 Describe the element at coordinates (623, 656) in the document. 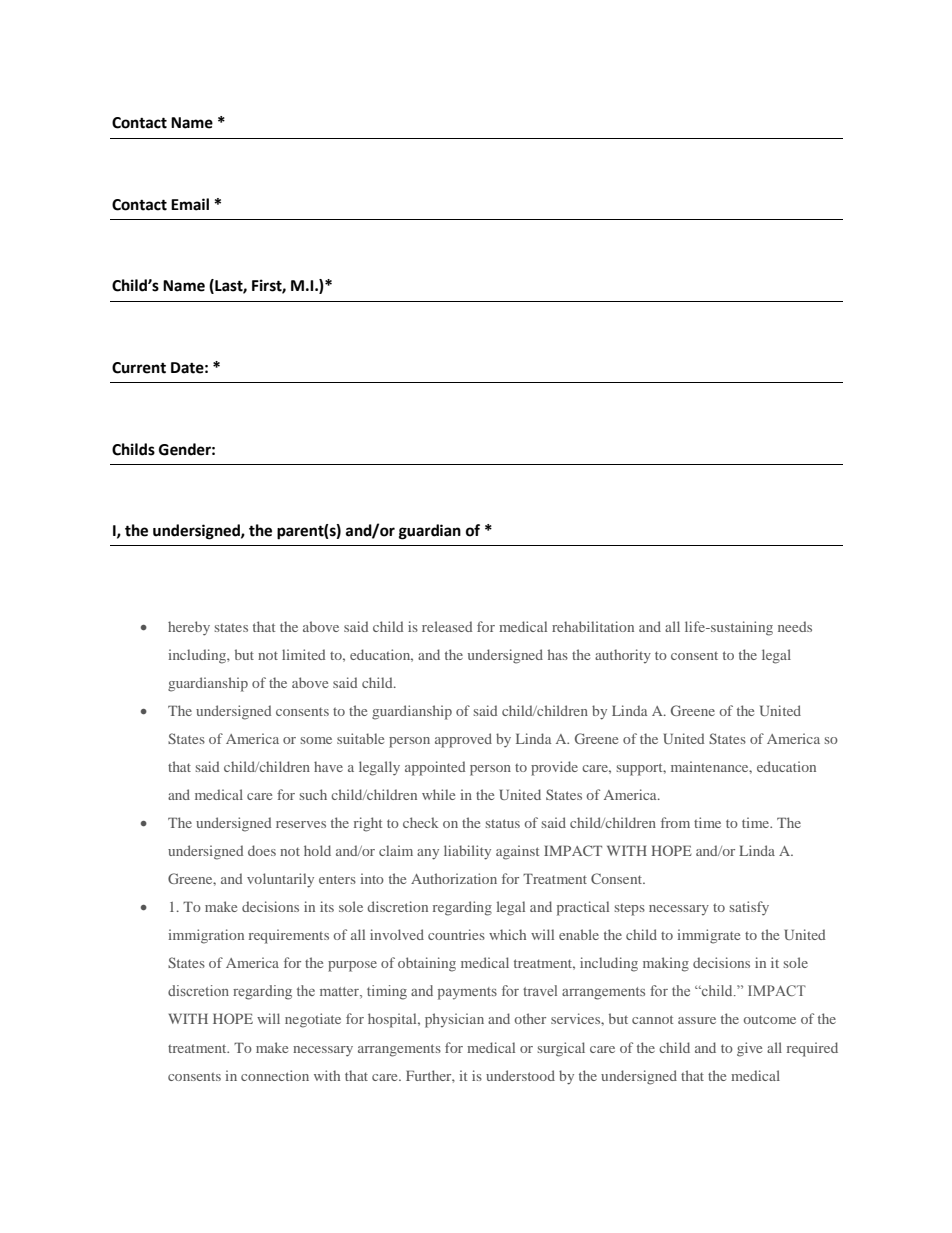

I see `authority` at that location.
